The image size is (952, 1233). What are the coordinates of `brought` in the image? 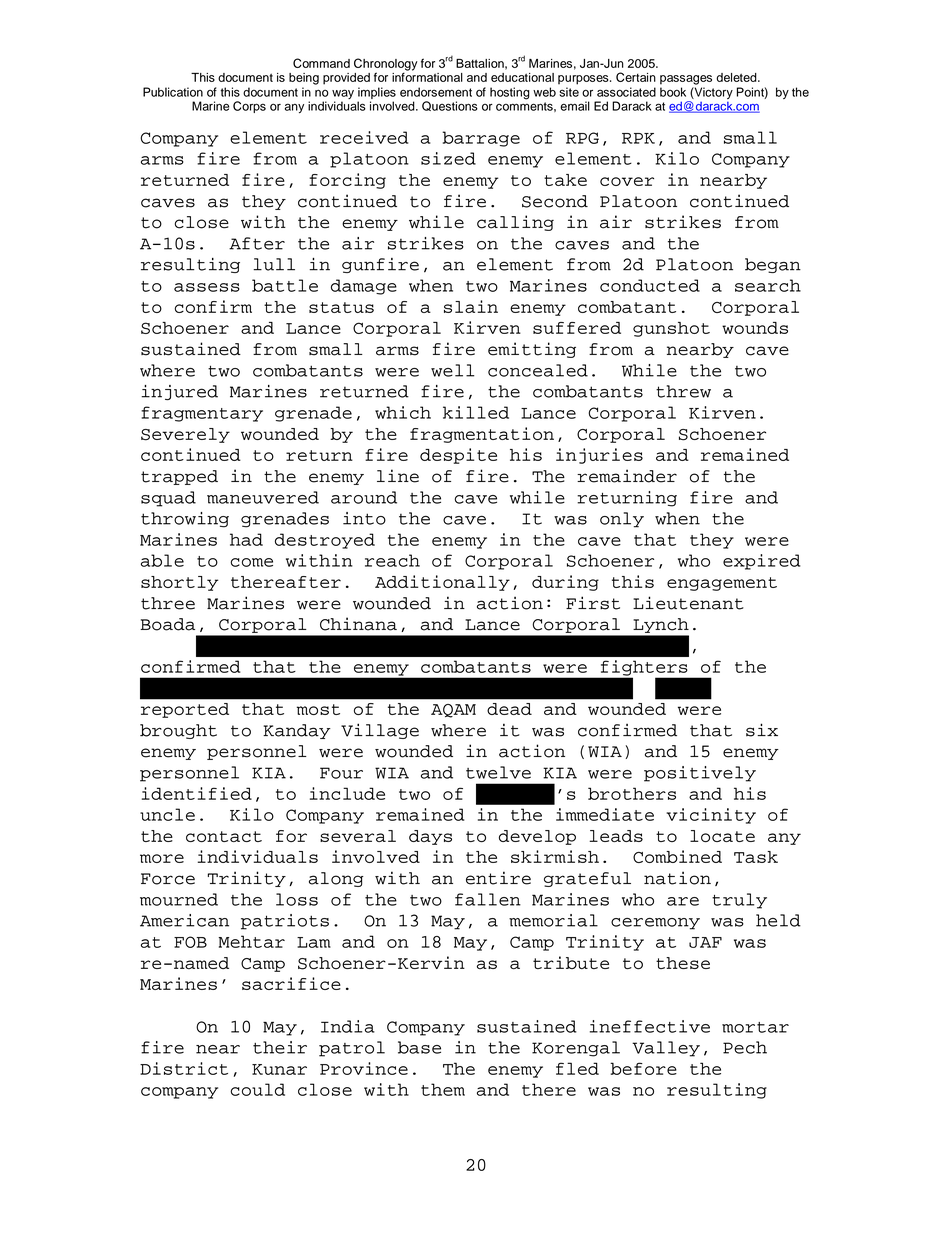 It's located at (178, 731).
